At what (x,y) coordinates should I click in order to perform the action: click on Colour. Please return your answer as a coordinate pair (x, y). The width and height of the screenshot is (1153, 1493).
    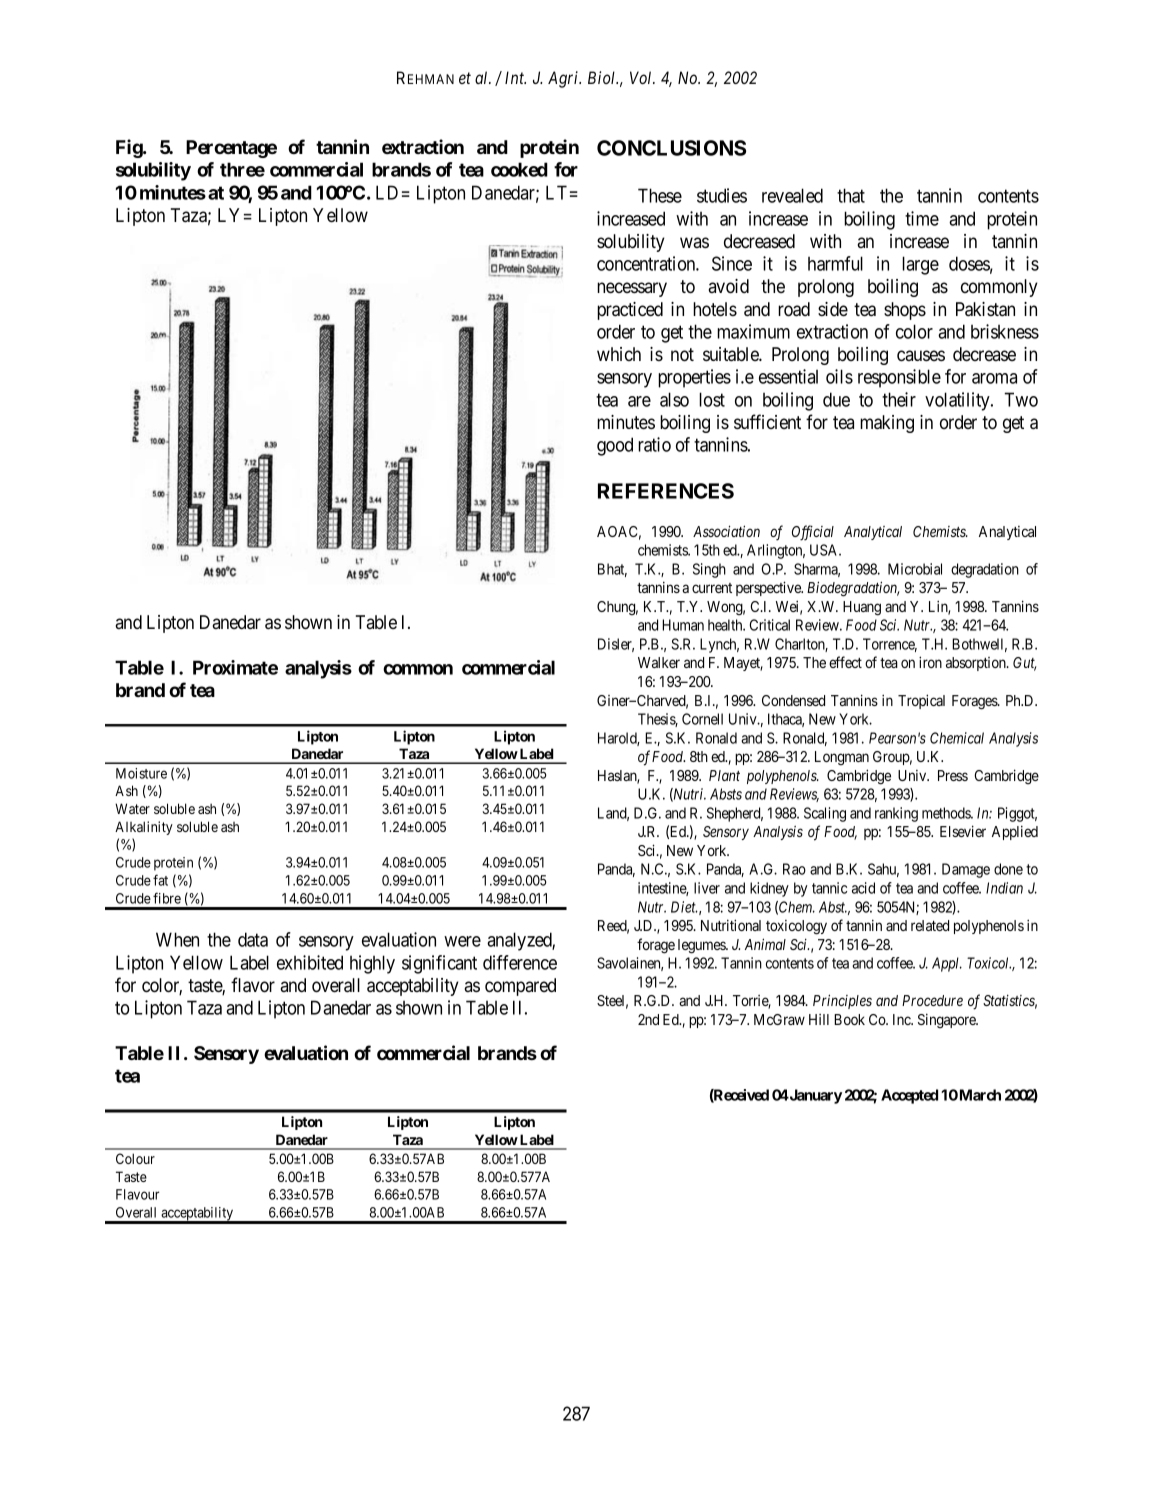
    Looking at the image, I should click on (135, 1158).
